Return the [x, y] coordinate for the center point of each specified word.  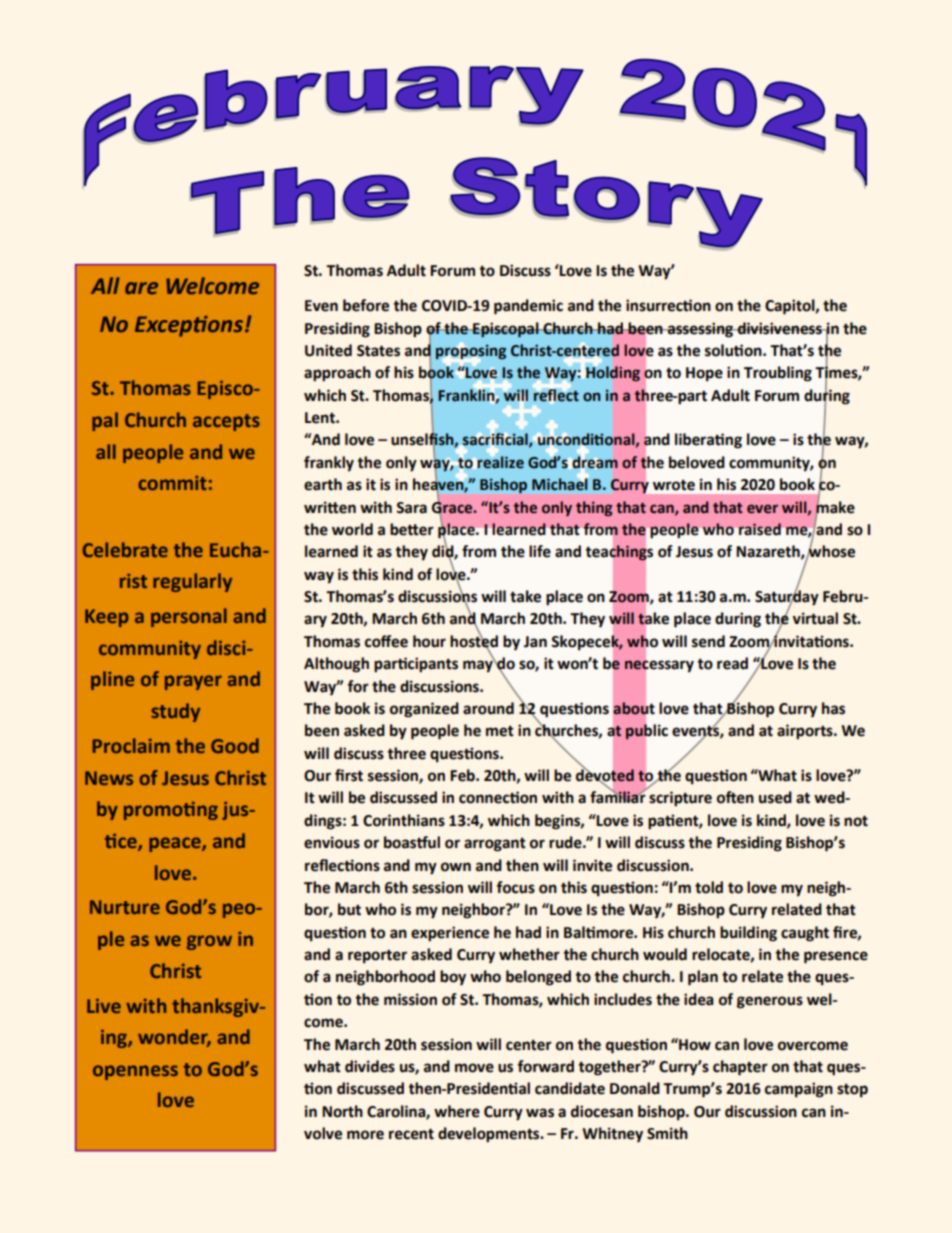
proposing [471, 352]
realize [500, 462]
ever [762, 509]
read [732, 663]
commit [173, 483]
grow [209, 942]
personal [189, 617]
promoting [171, 811]
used [775, 797]
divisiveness [780, 328]
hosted [474, 640]
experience [450, 934]
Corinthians [404, 820]
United [328, 350]
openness [135, 1072]
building [748, 934]
